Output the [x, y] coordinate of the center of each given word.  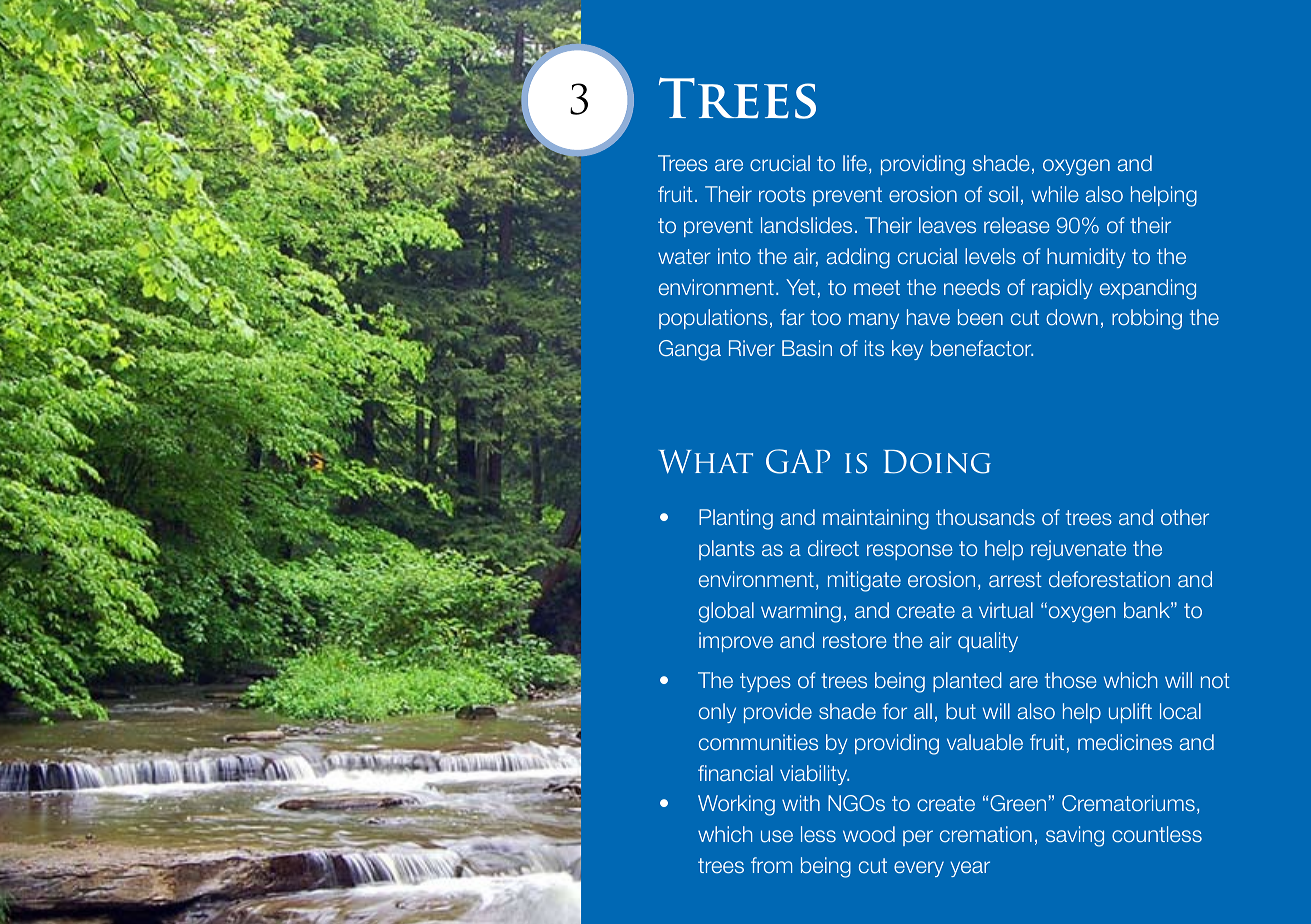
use [777, 836]
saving [1075, 836]
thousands [985, 517]
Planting [736, 519]
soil [1003, 194]
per [918, 838]
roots [782, 194]
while [1055, 194]
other [1185, 517]
